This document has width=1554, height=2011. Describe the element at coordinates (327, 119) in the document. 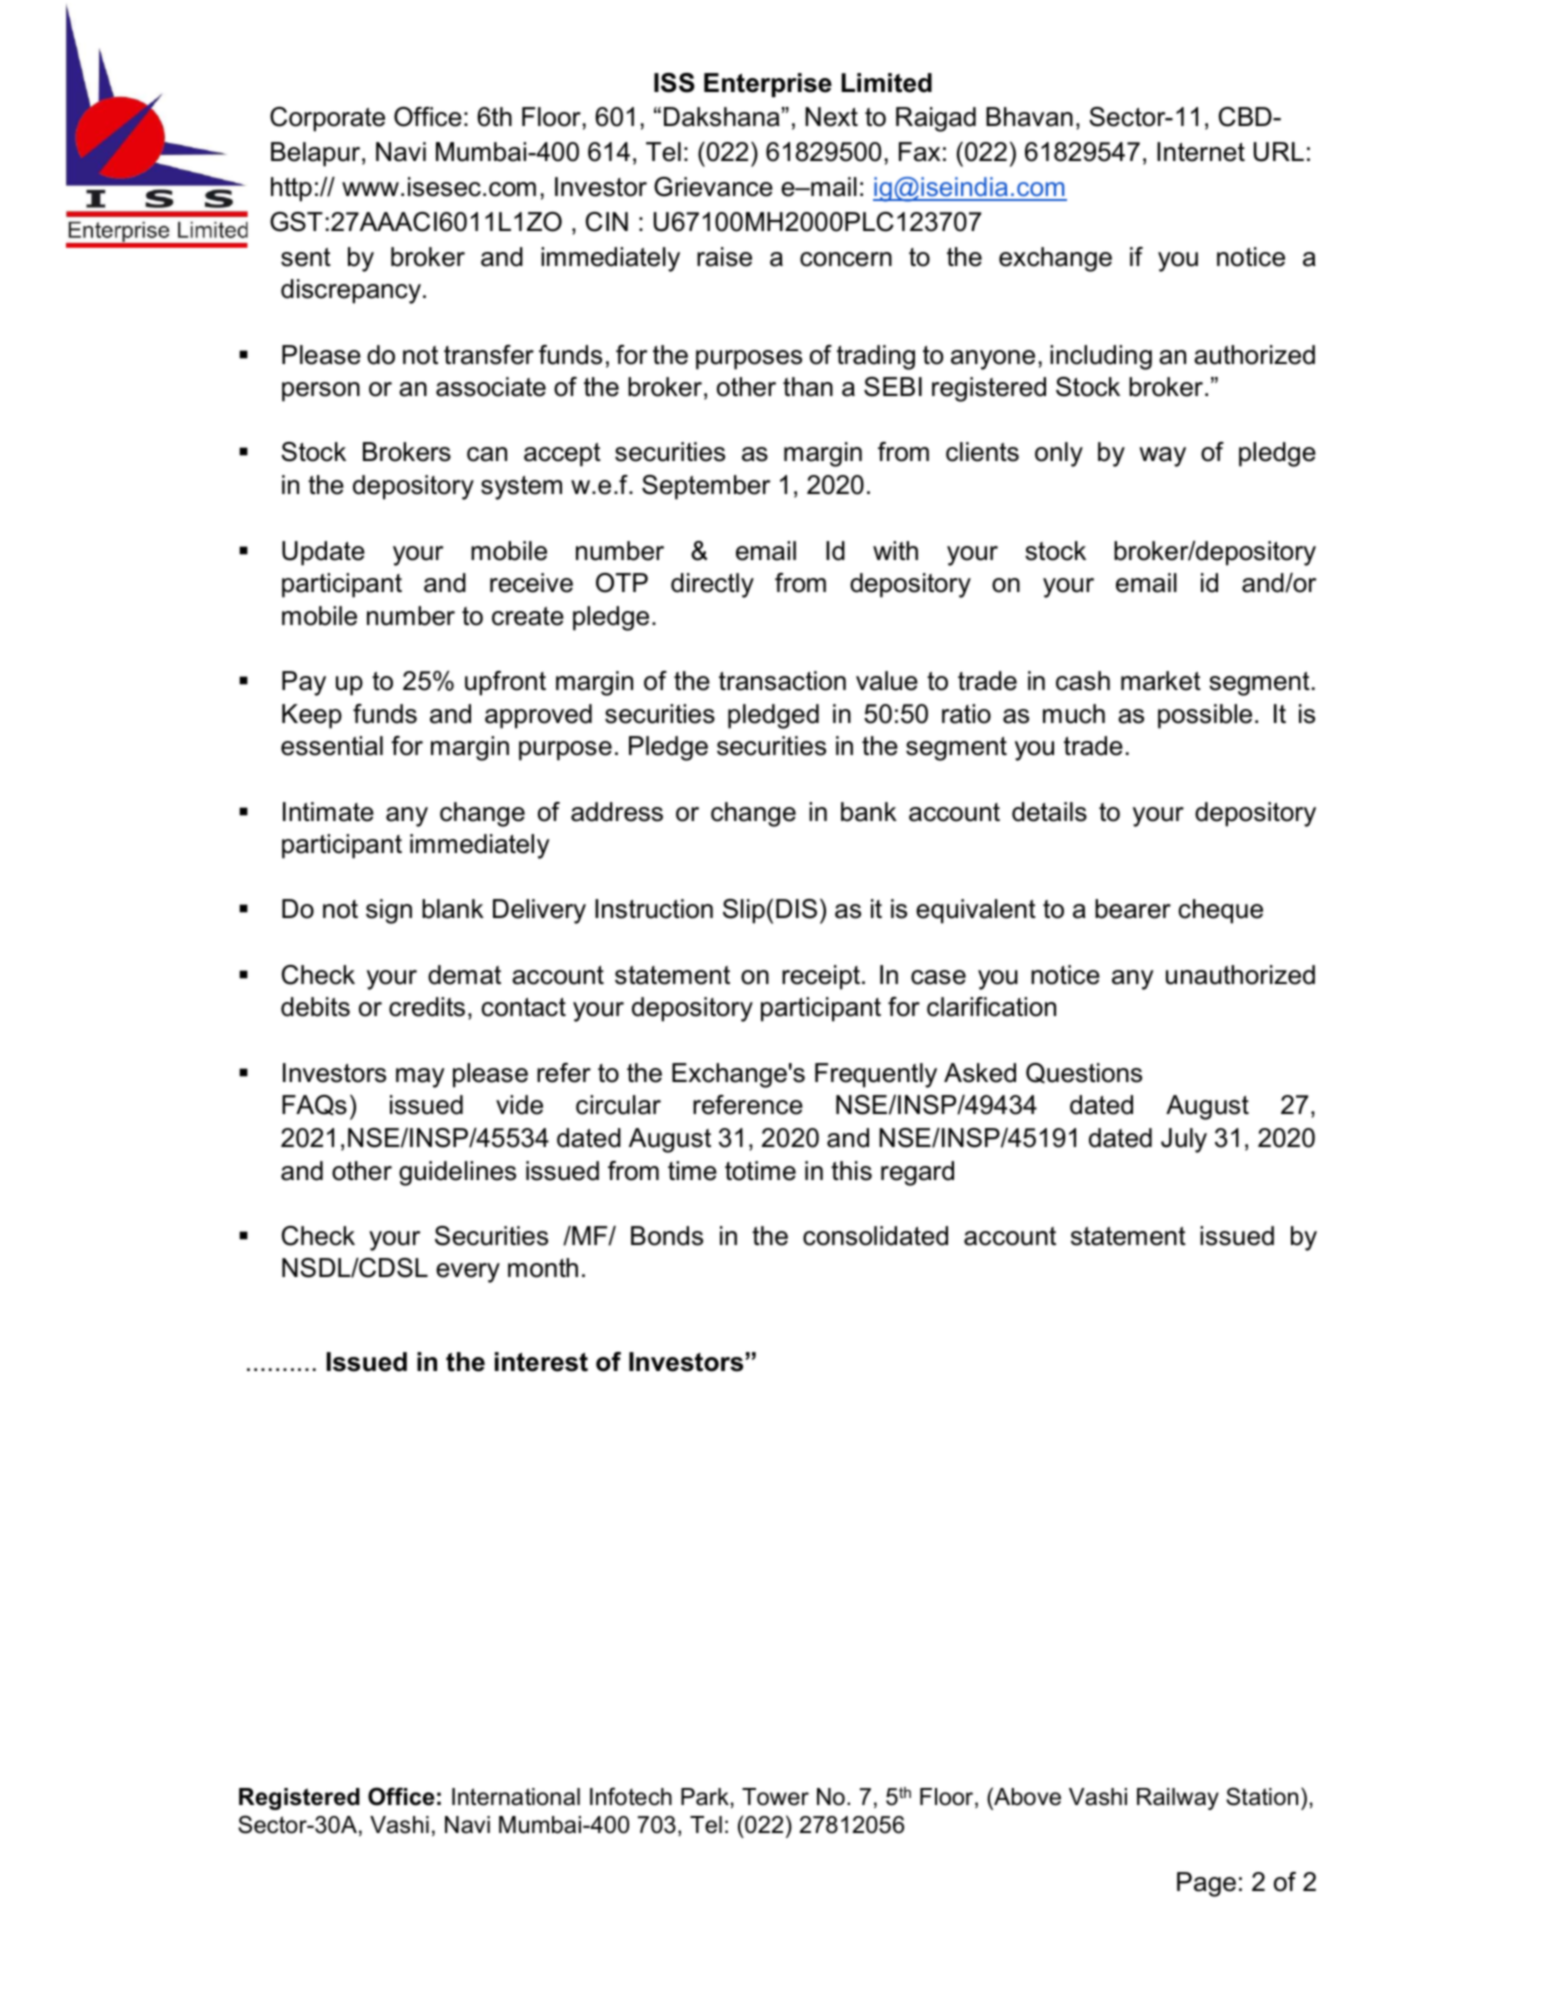

I see `Corporate` at that location.
